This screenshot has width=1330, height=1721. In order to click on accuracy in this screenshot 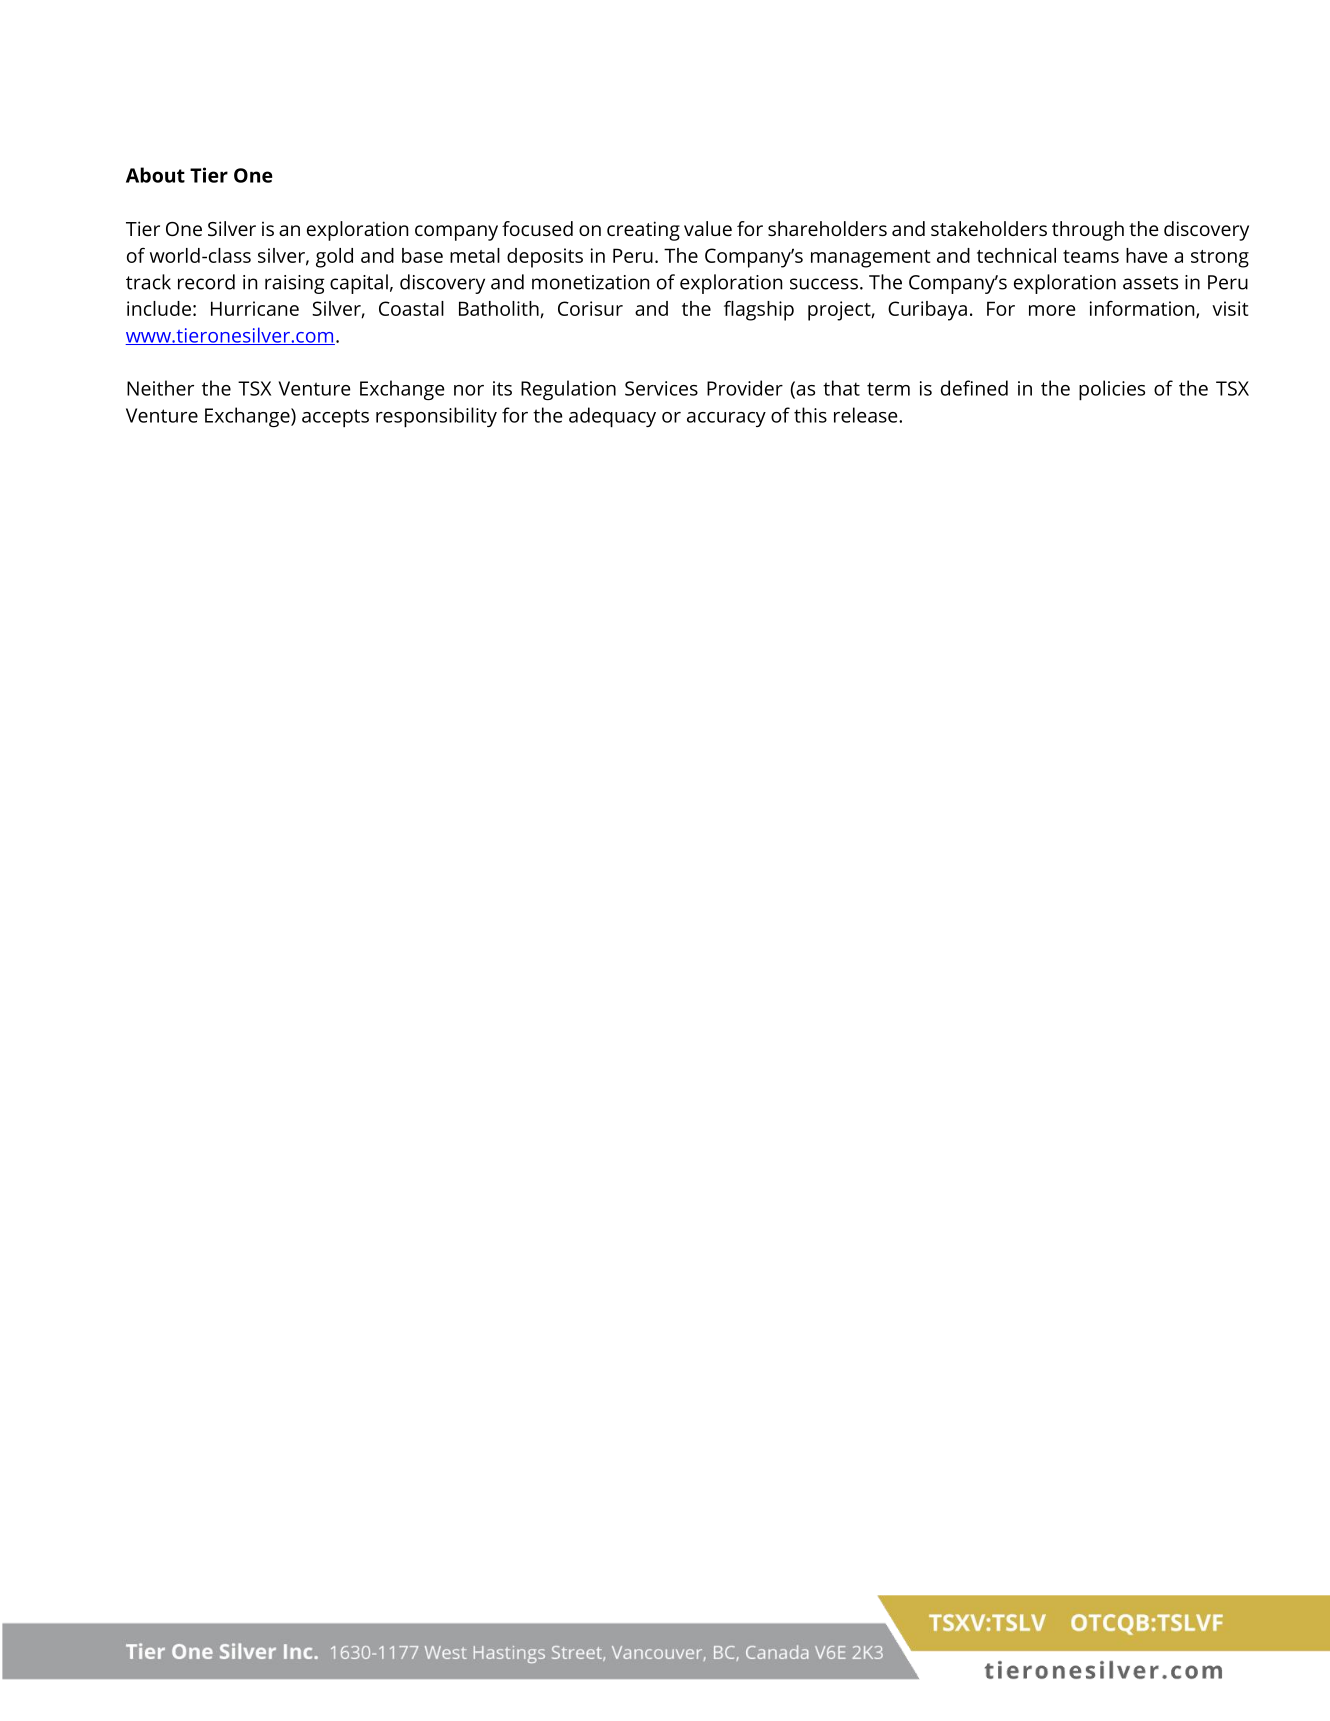, I will do `click(726, 419)`.
